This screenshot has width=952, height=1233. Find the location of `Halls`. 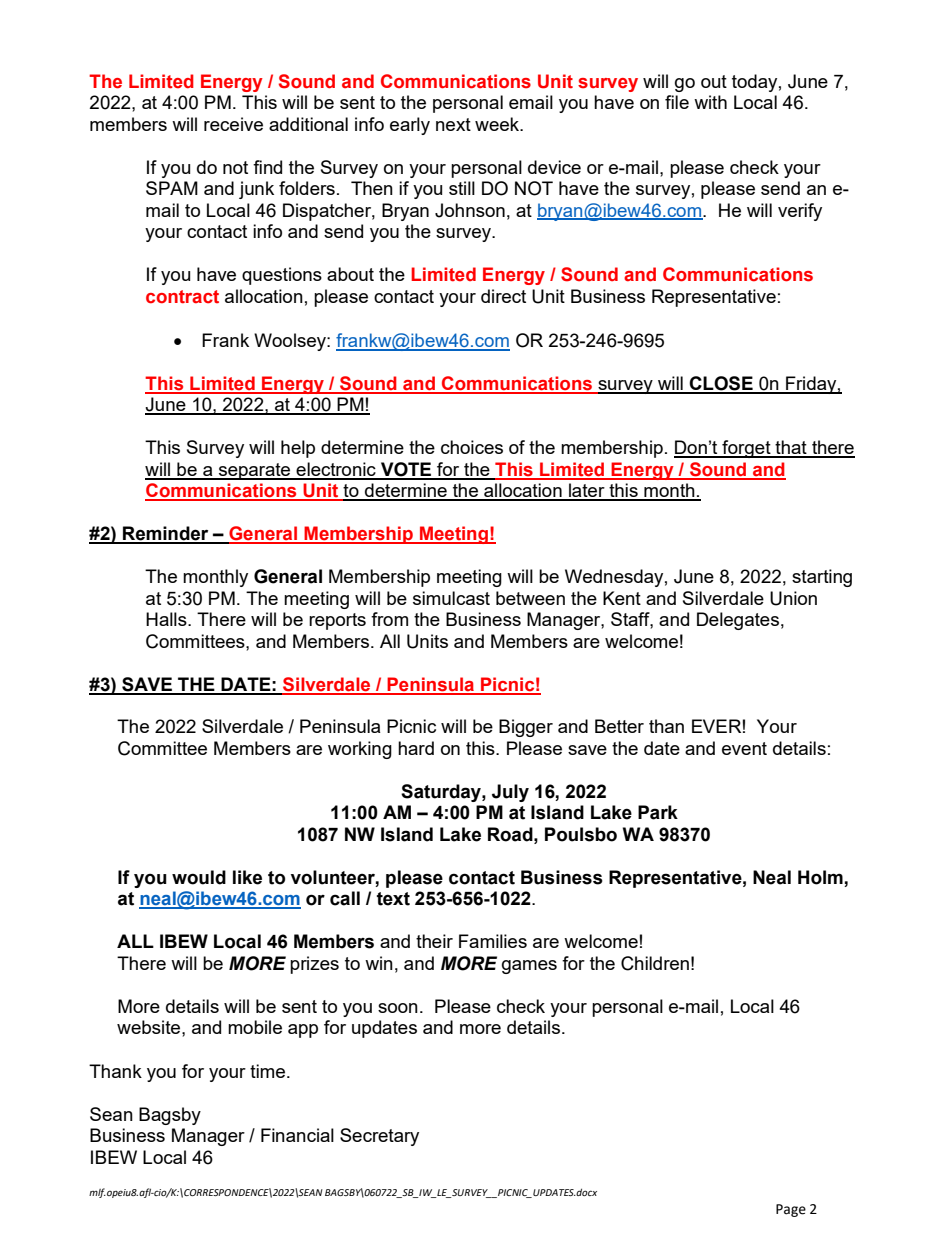

Halls is located at coordinates (167, 619).
